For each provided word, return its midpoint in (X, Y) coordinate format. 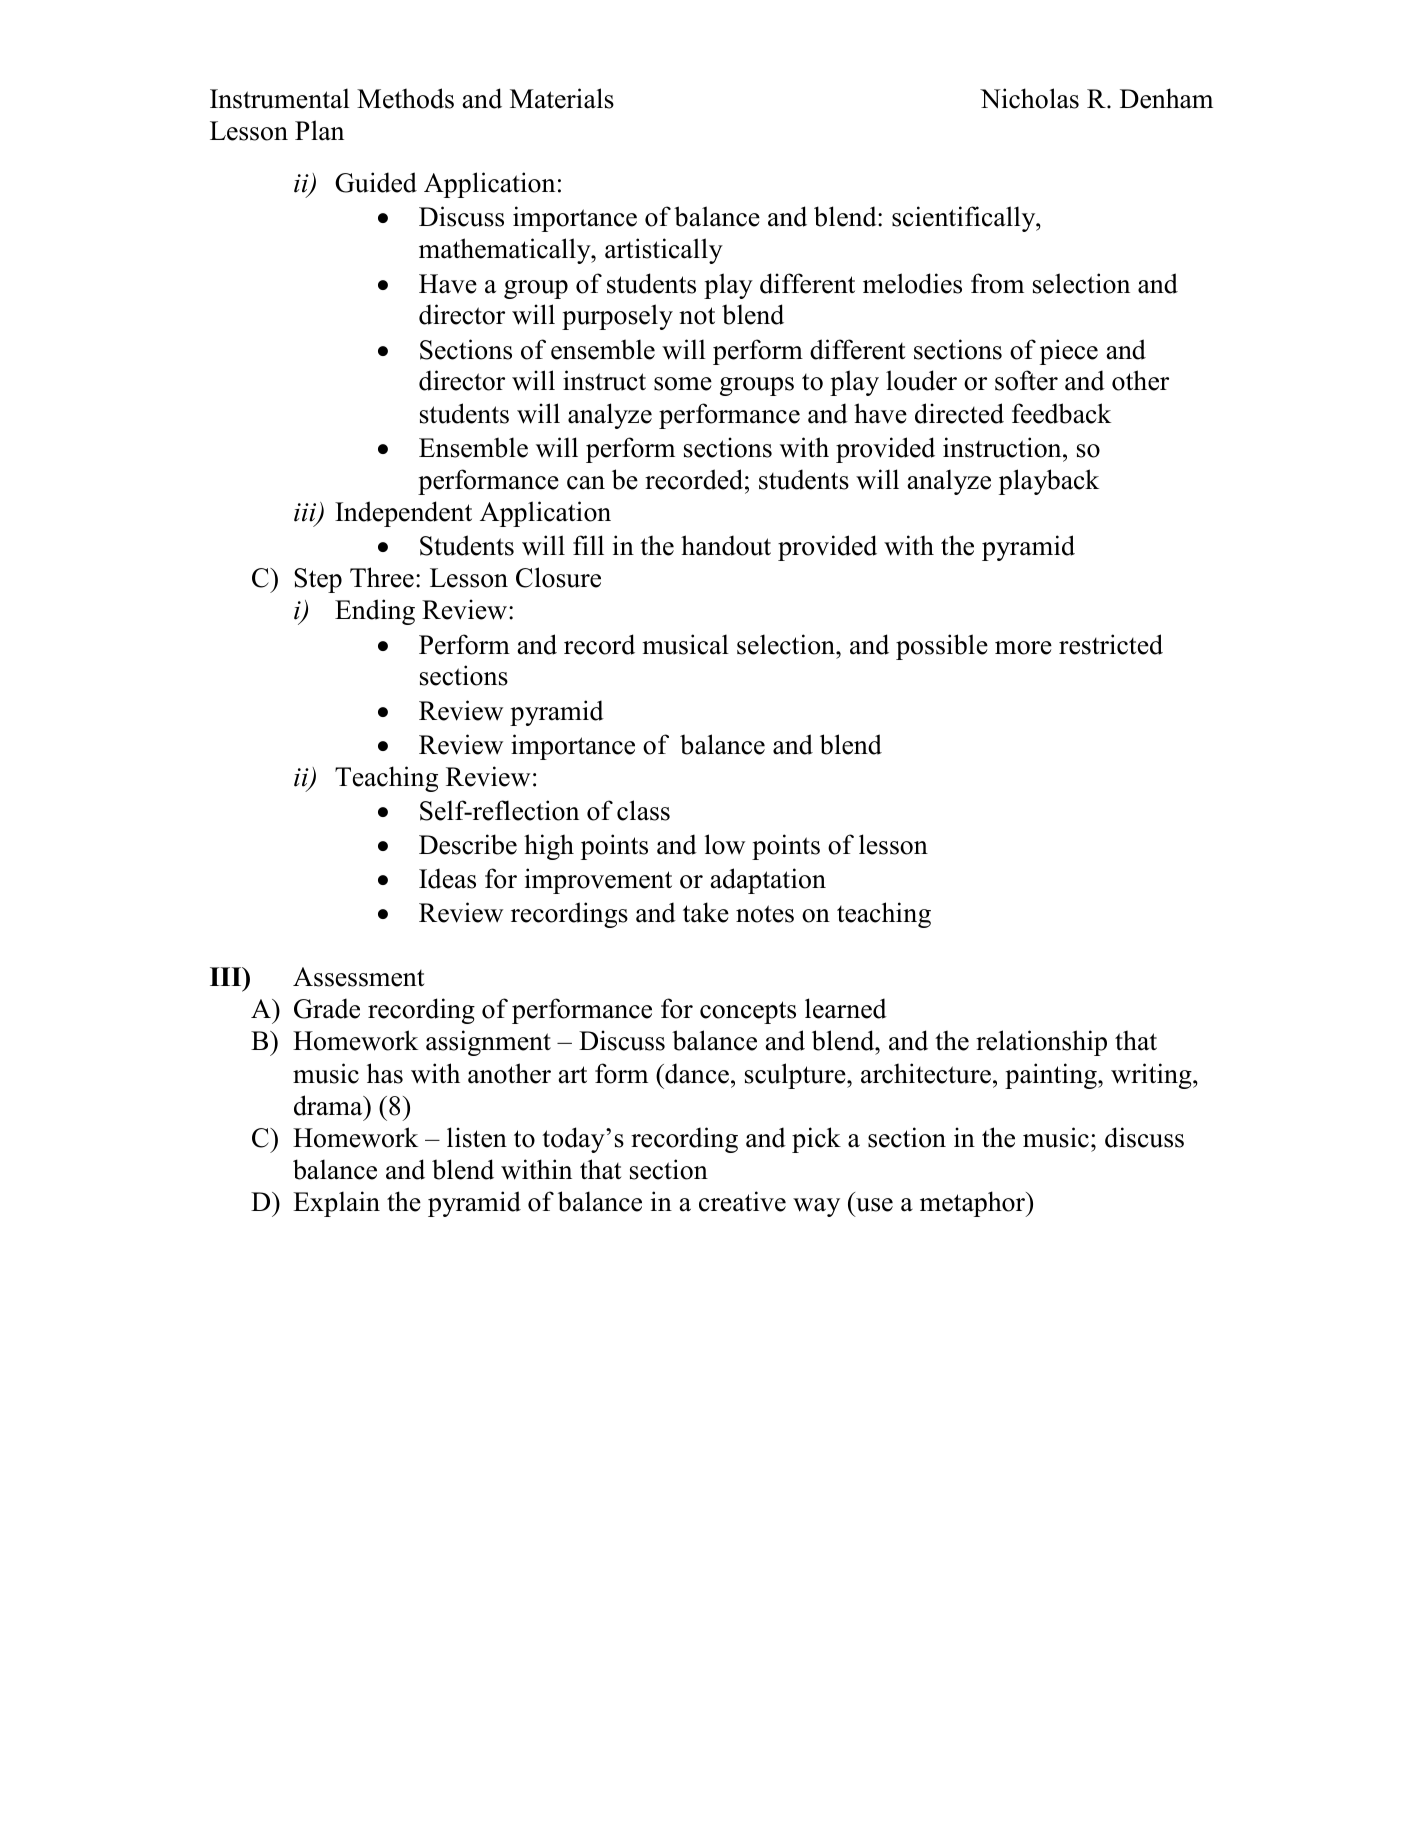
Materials (562, 98)
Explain (336, 1204)
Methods (405, 98)
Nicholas (1029, 98)
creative (742, 1201)
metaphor (974, 1204)
